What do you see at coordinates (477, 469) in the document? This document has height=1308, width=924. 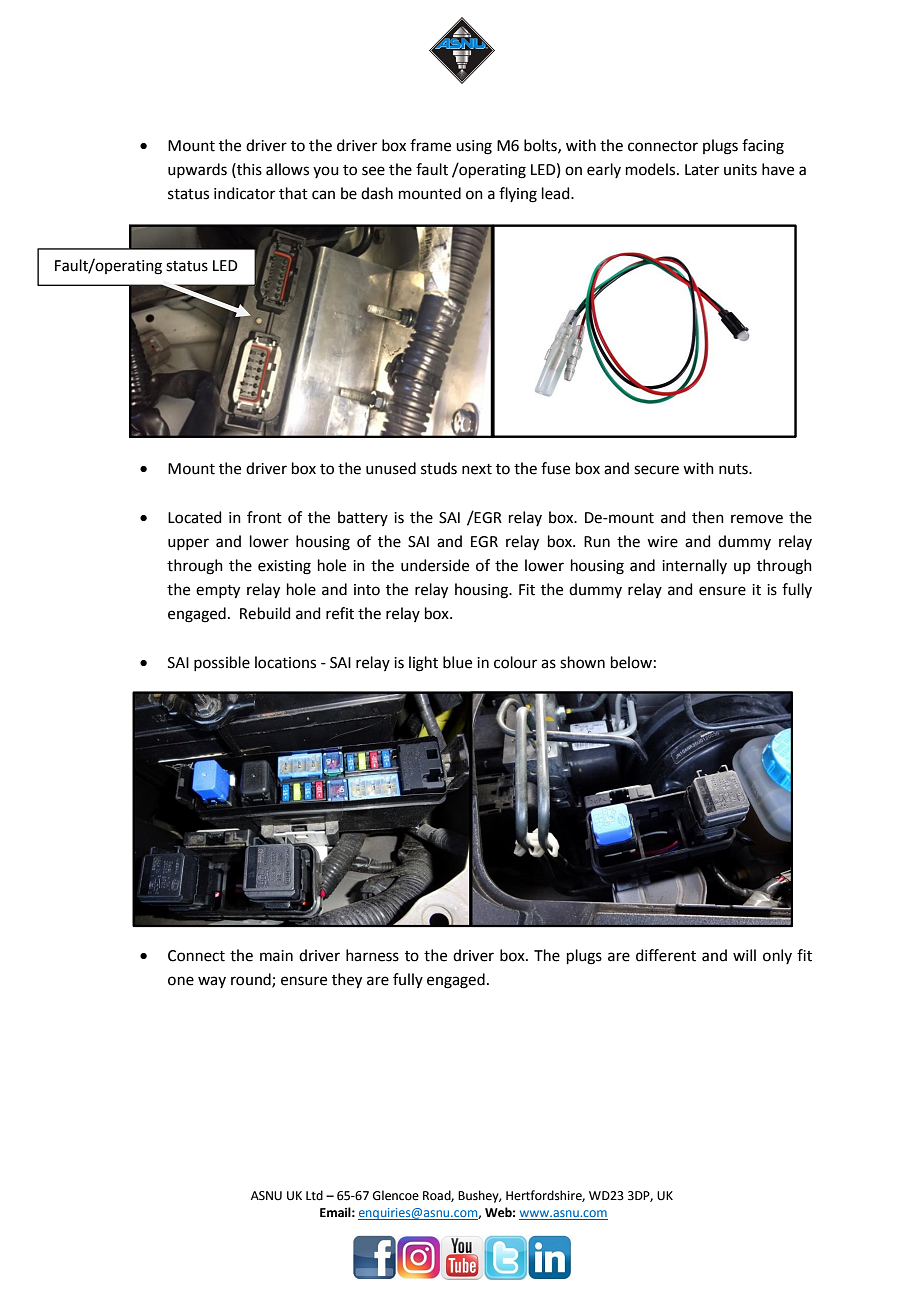 I see `next` at bounding box center [477, 469].
